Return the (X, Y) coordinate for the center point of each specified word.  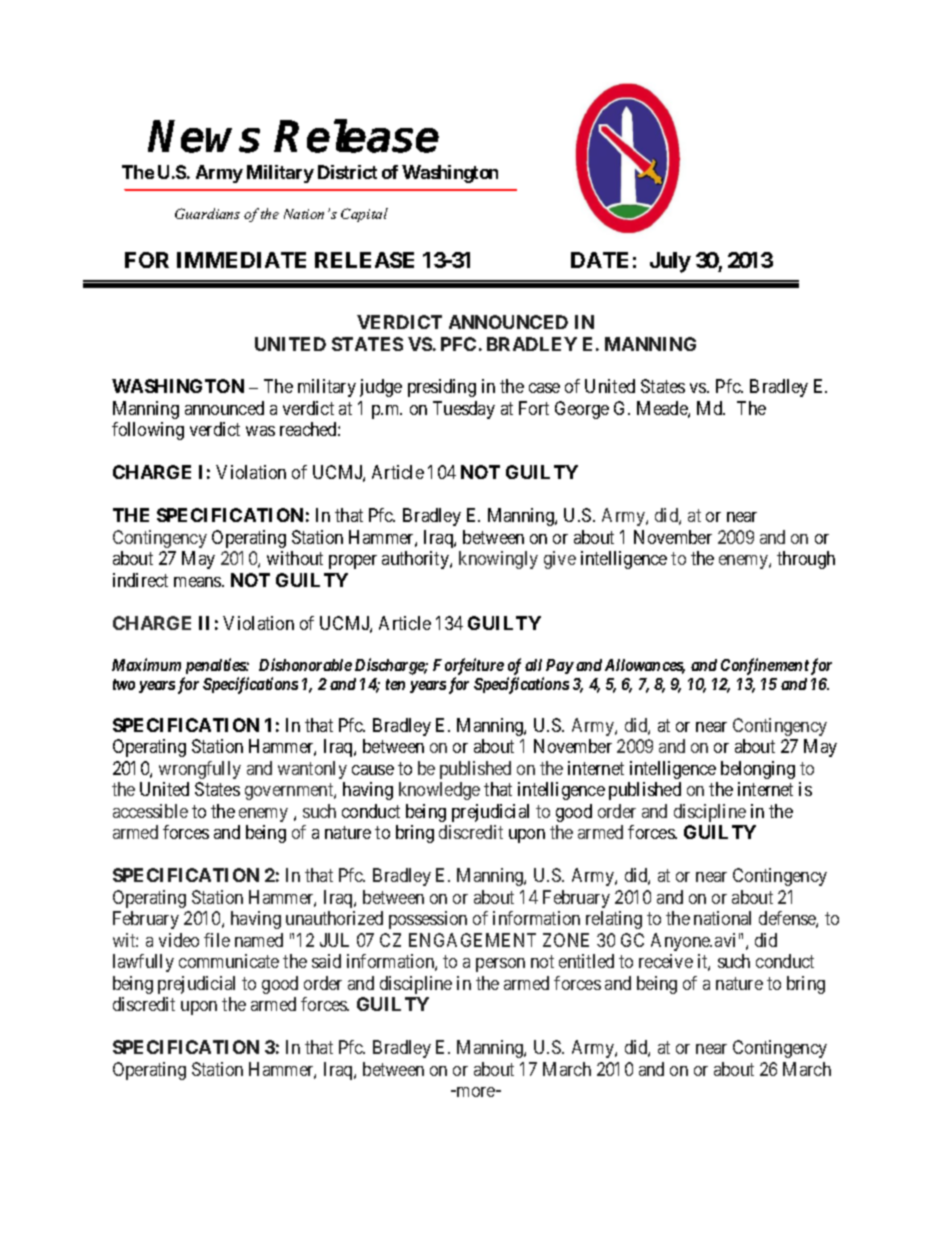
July (670, 262)
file (217, 940)
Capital (364, 215)
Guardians (207, 213)
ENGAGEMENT (472, 940)
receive (666, 961)
